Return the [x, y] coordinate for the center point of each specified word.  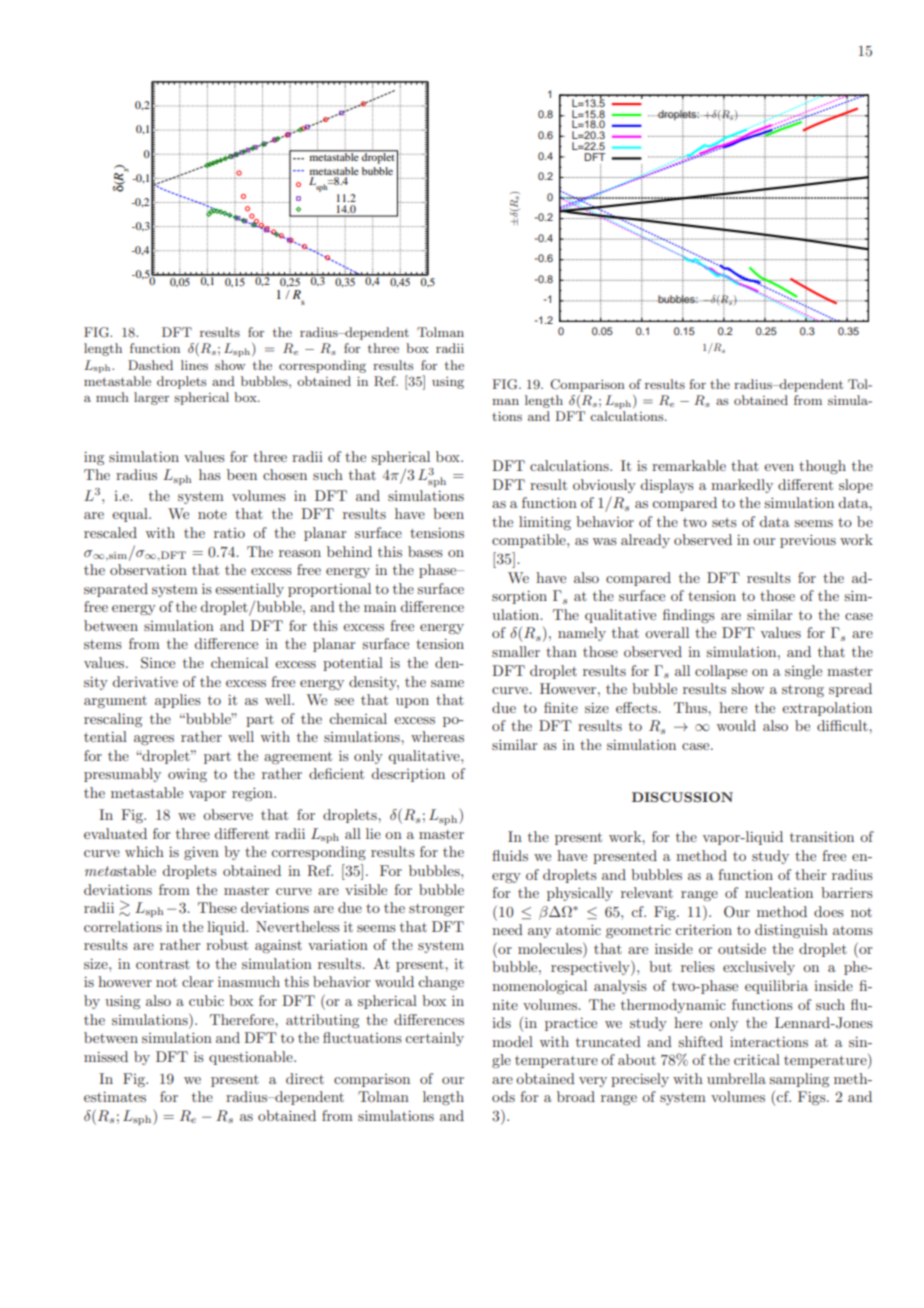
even [779, 467]
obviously [604, 486]
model [512, 1041]
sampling [799, 1080]
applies [178, 701]
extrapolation [827, 709]
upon [412, 703]
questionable [252, 1058]
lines [194, 365]
